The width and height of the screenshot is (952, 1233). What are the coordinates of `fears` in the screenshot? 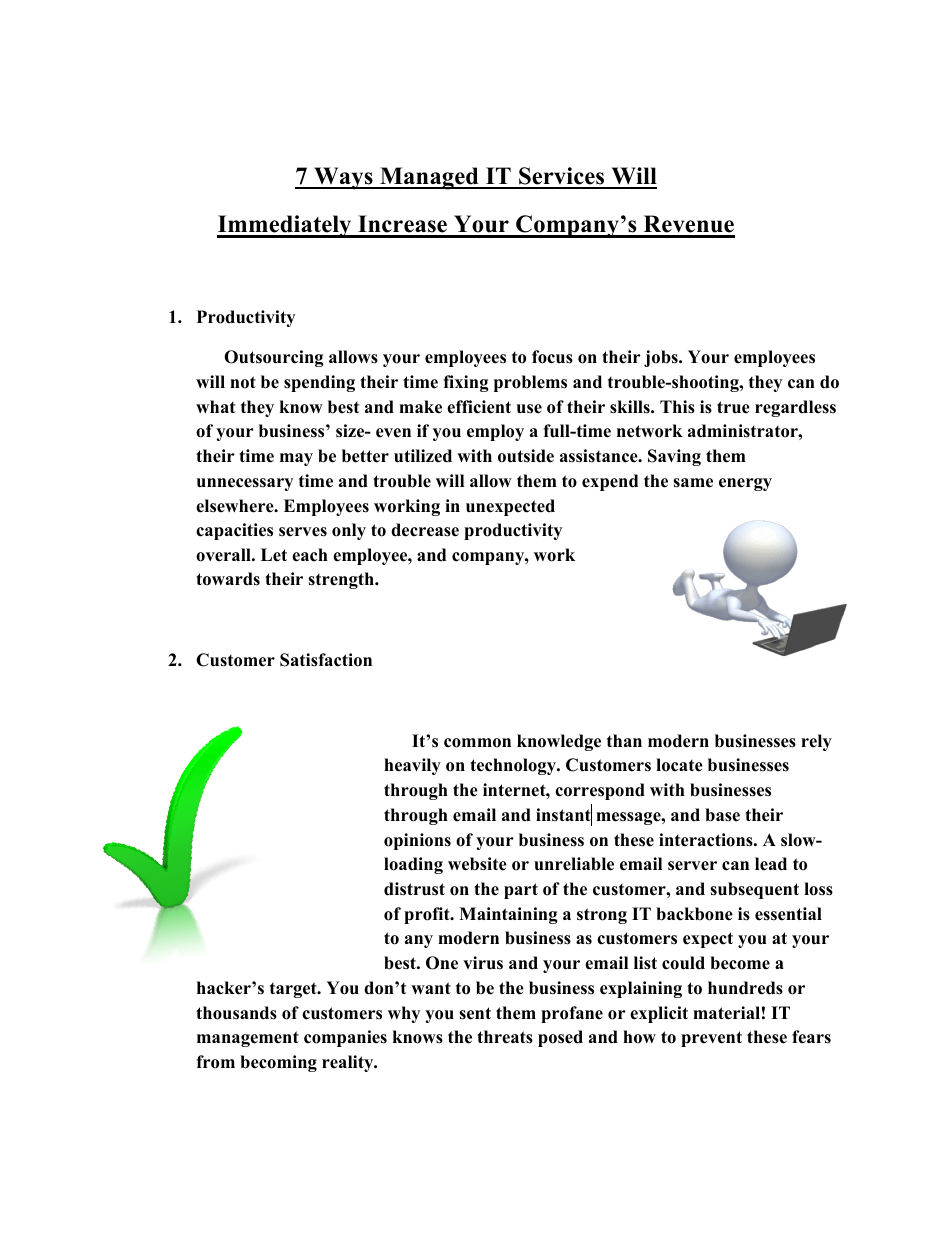 It's located at (811, 1037).
